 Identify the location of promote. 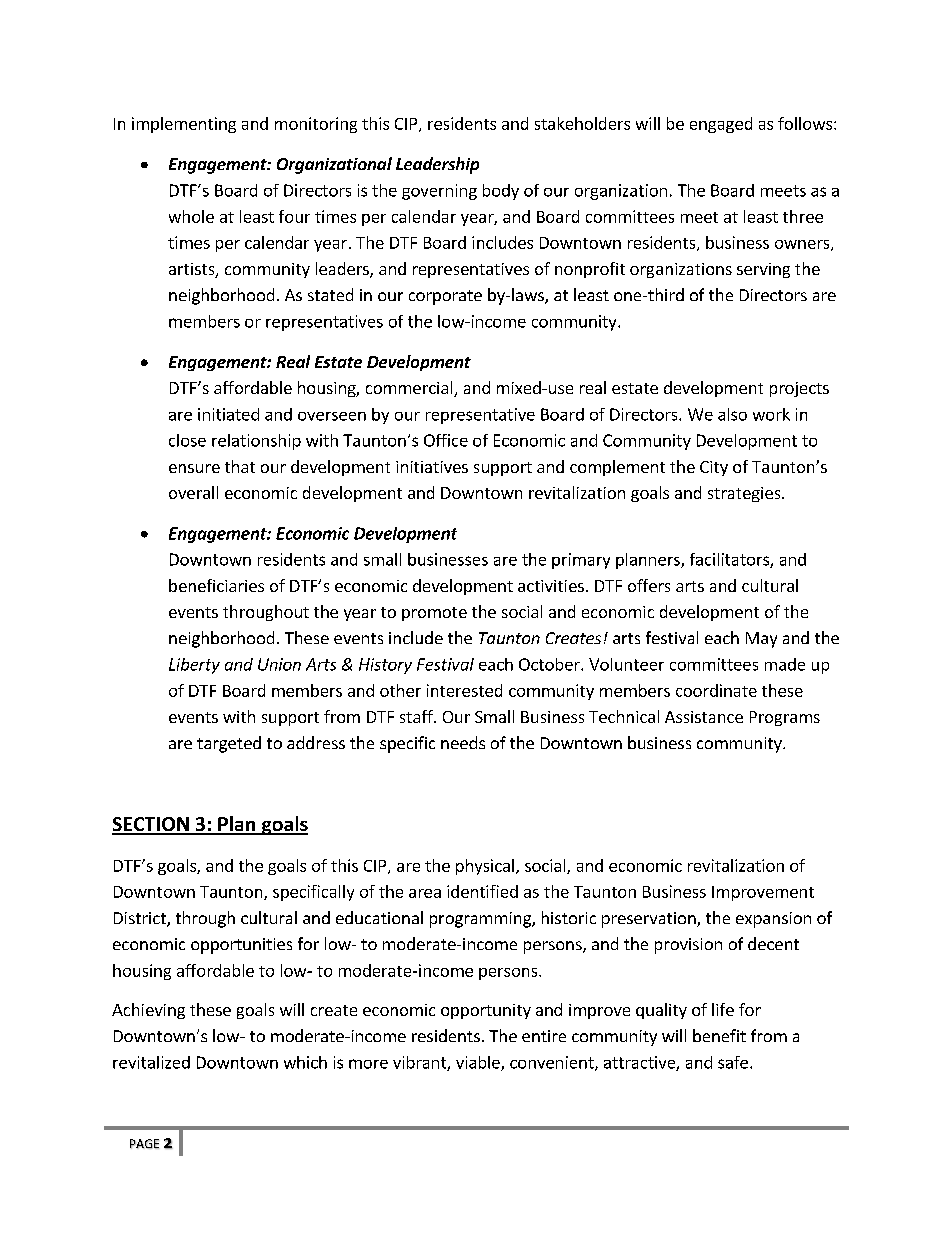
(434, 614).
